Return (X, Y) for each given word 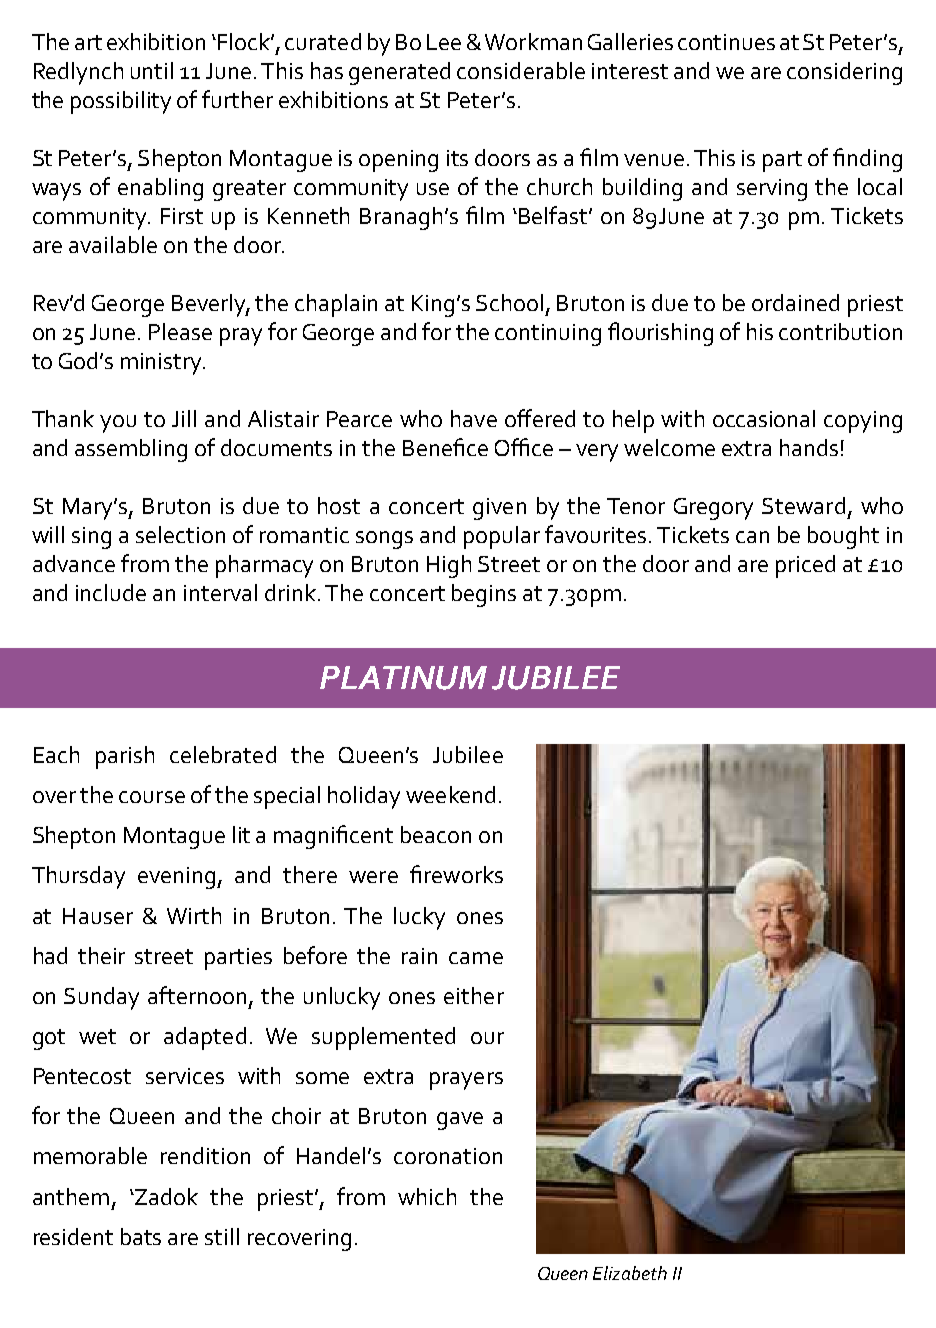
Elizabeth (630, 1273)
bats (141, 1236)
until (152, 70)
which (427, 1196)
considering (844, 73)
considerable (521, 70)
